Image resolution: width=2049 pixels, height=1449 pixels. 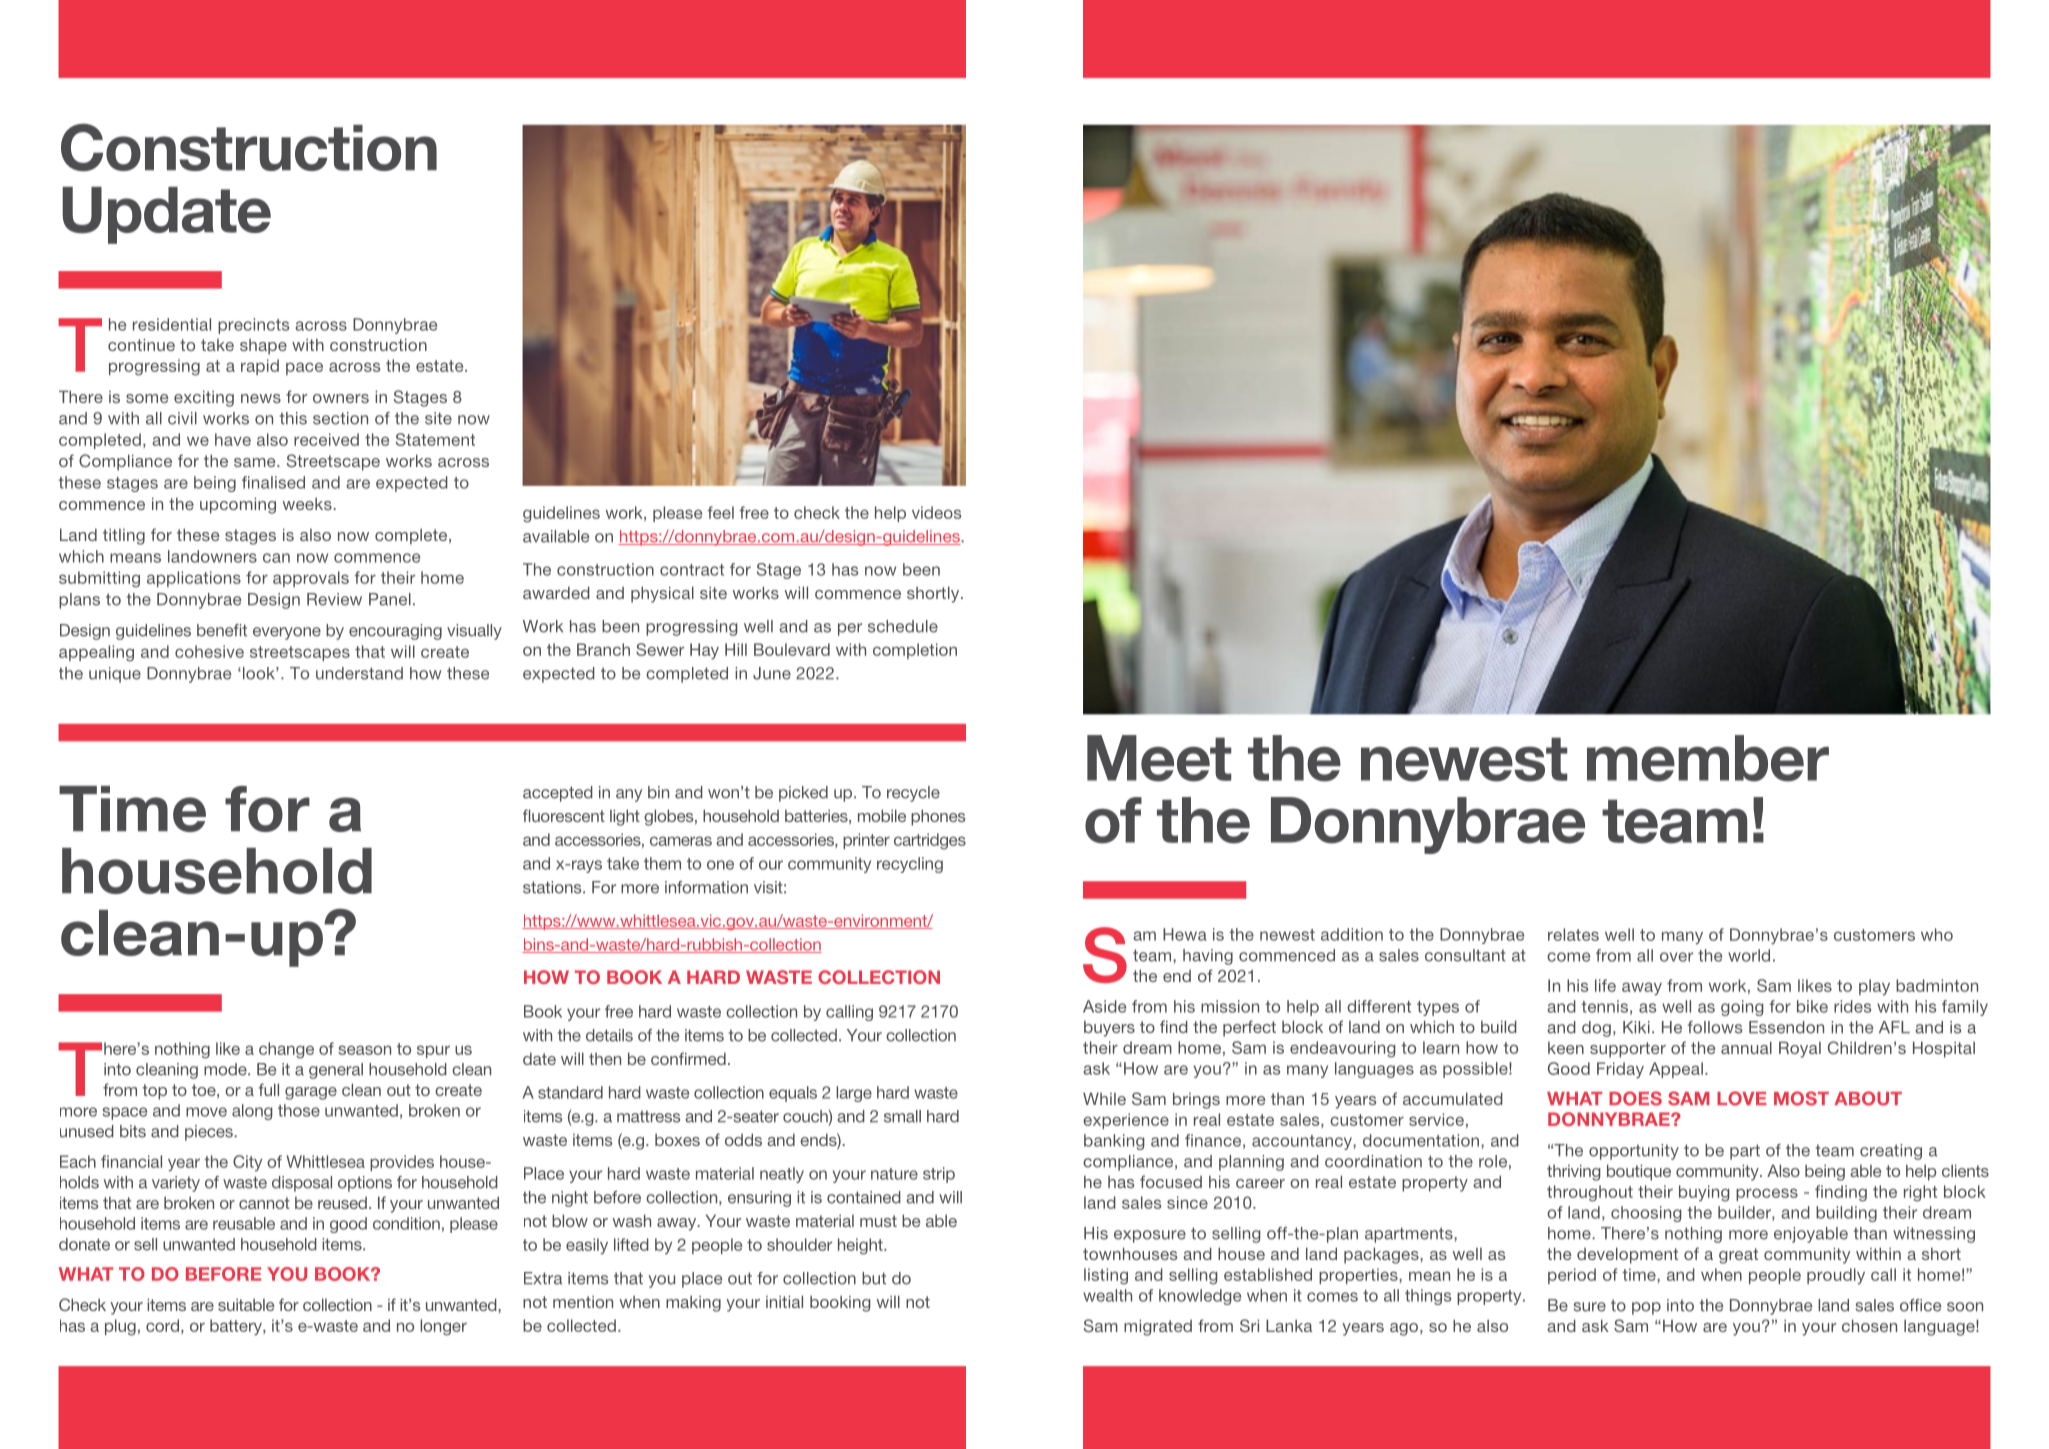 I want to click on battery, so click(x=237, y=1327).
